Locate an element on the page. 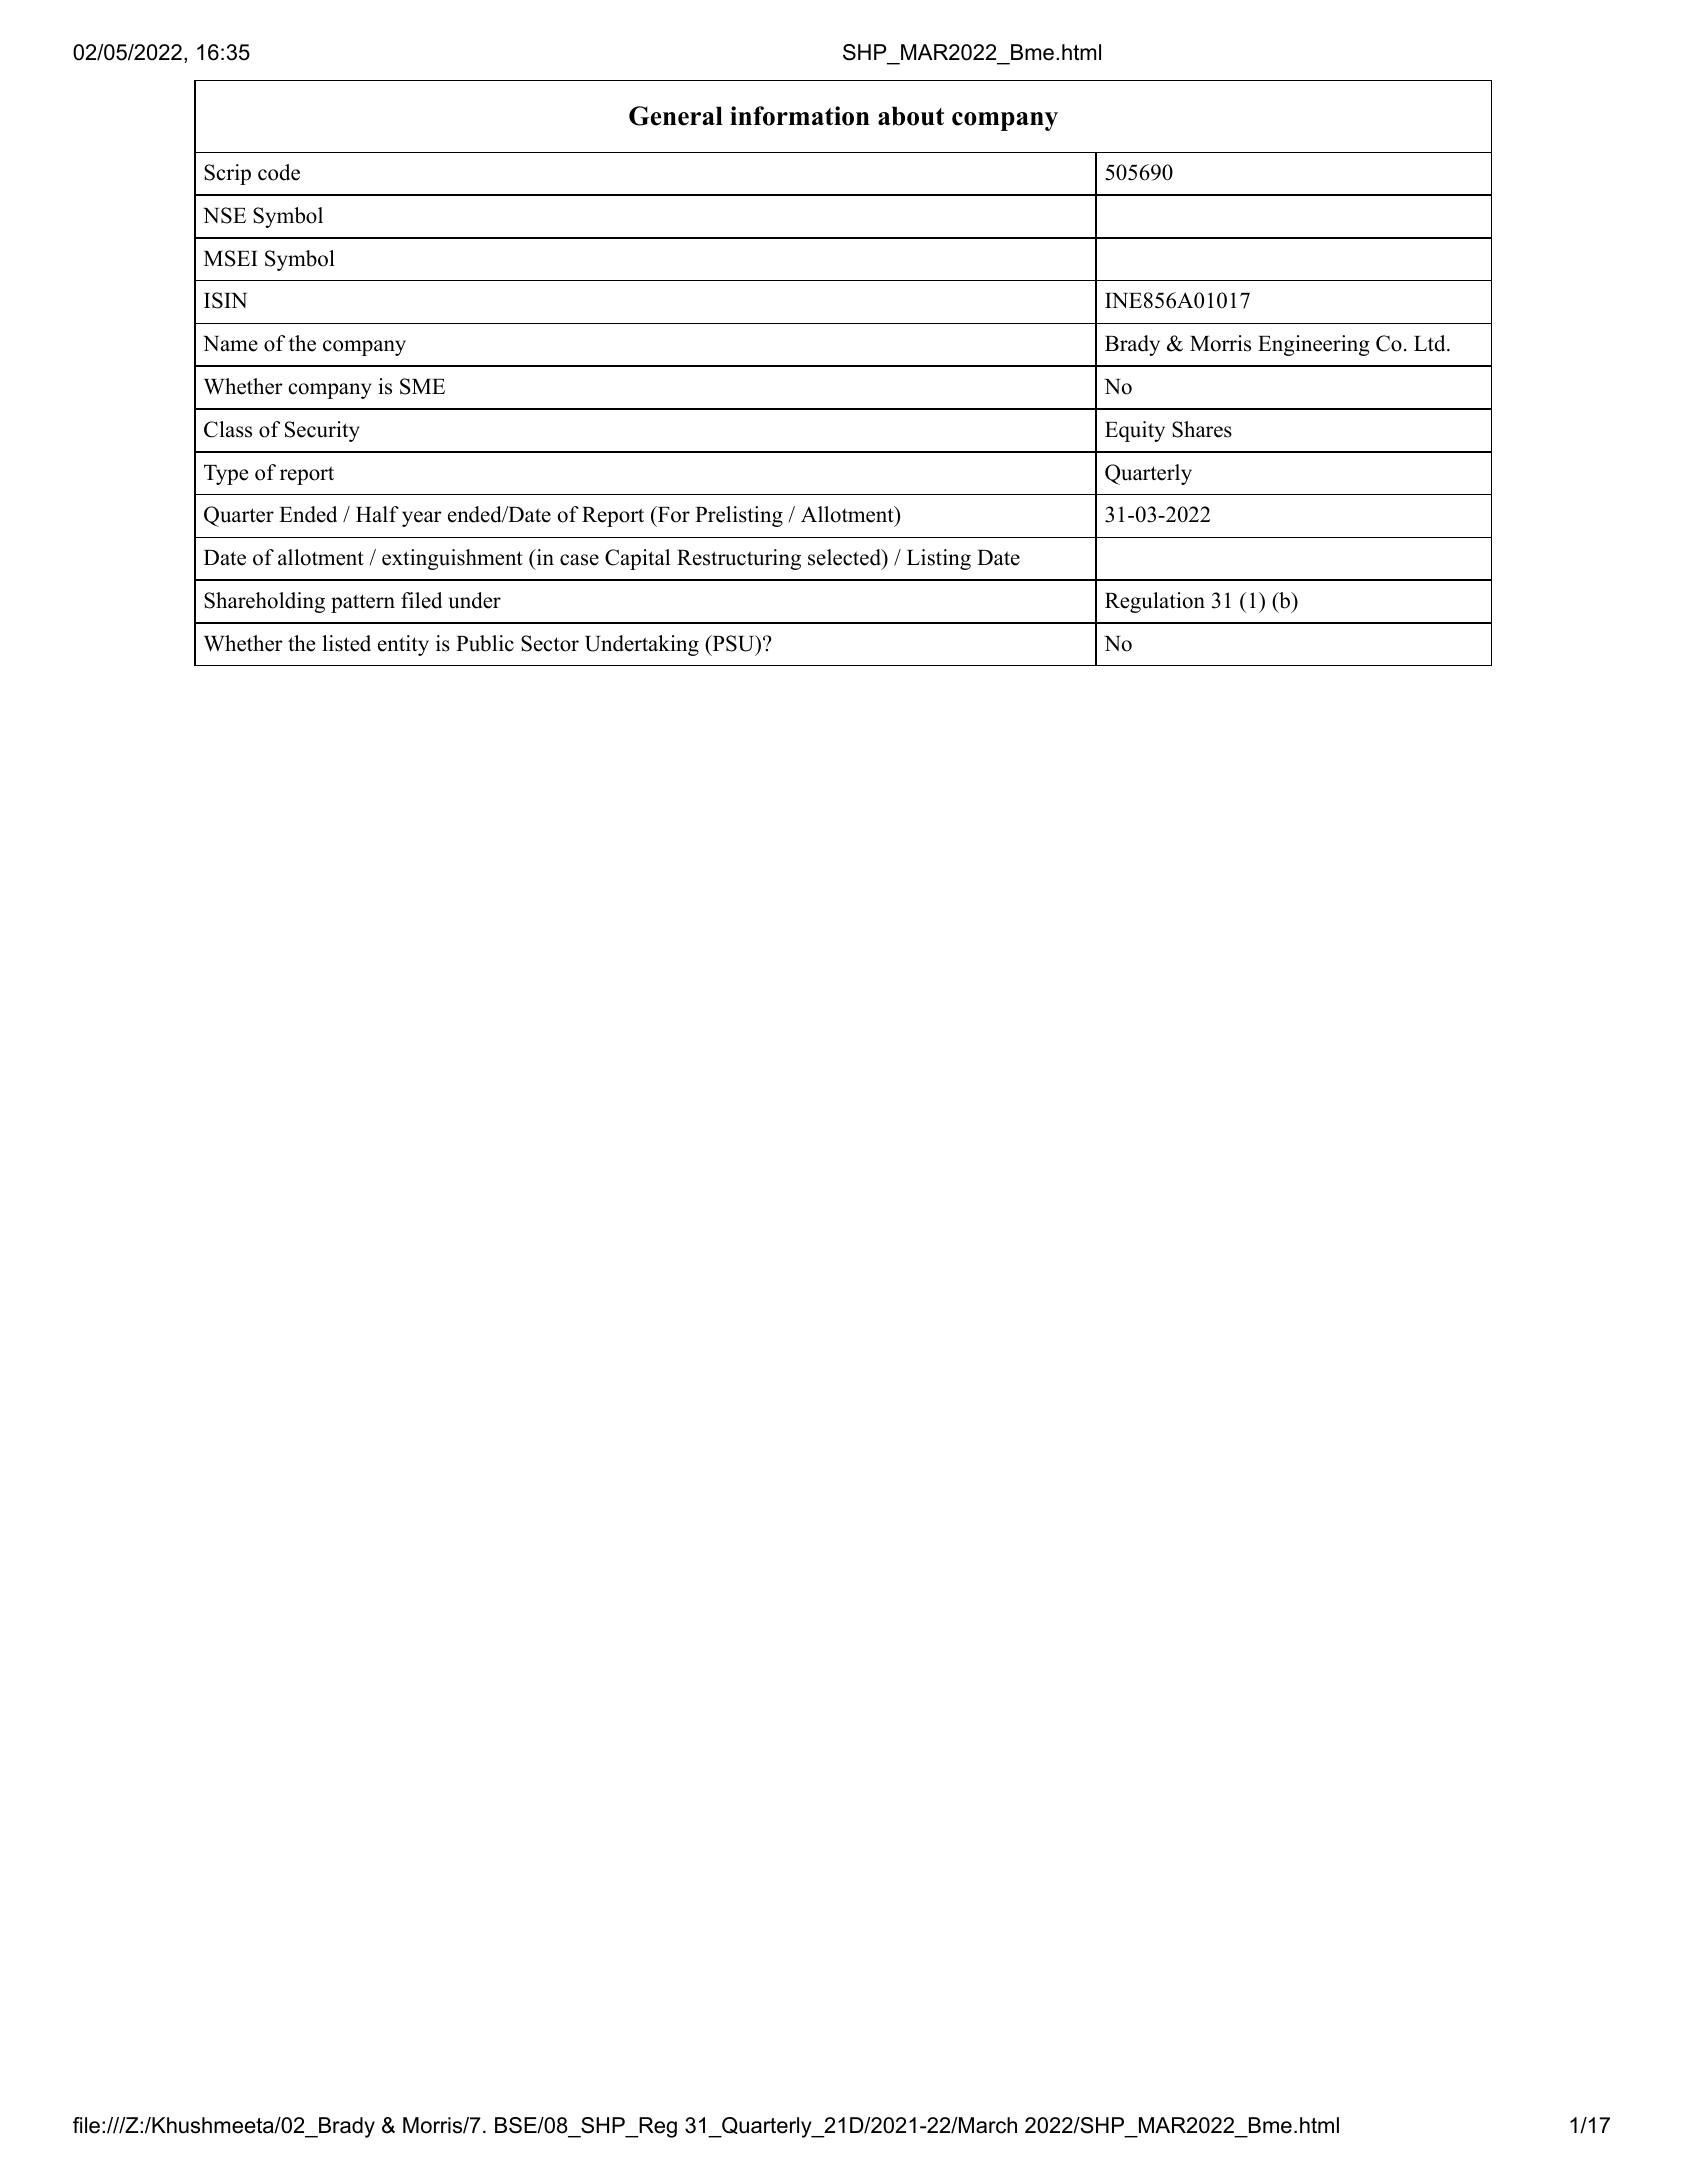 Image resolution: width=1684 pixels, height=2180 pixels. Equity is located at coordinates (1135, 431).
